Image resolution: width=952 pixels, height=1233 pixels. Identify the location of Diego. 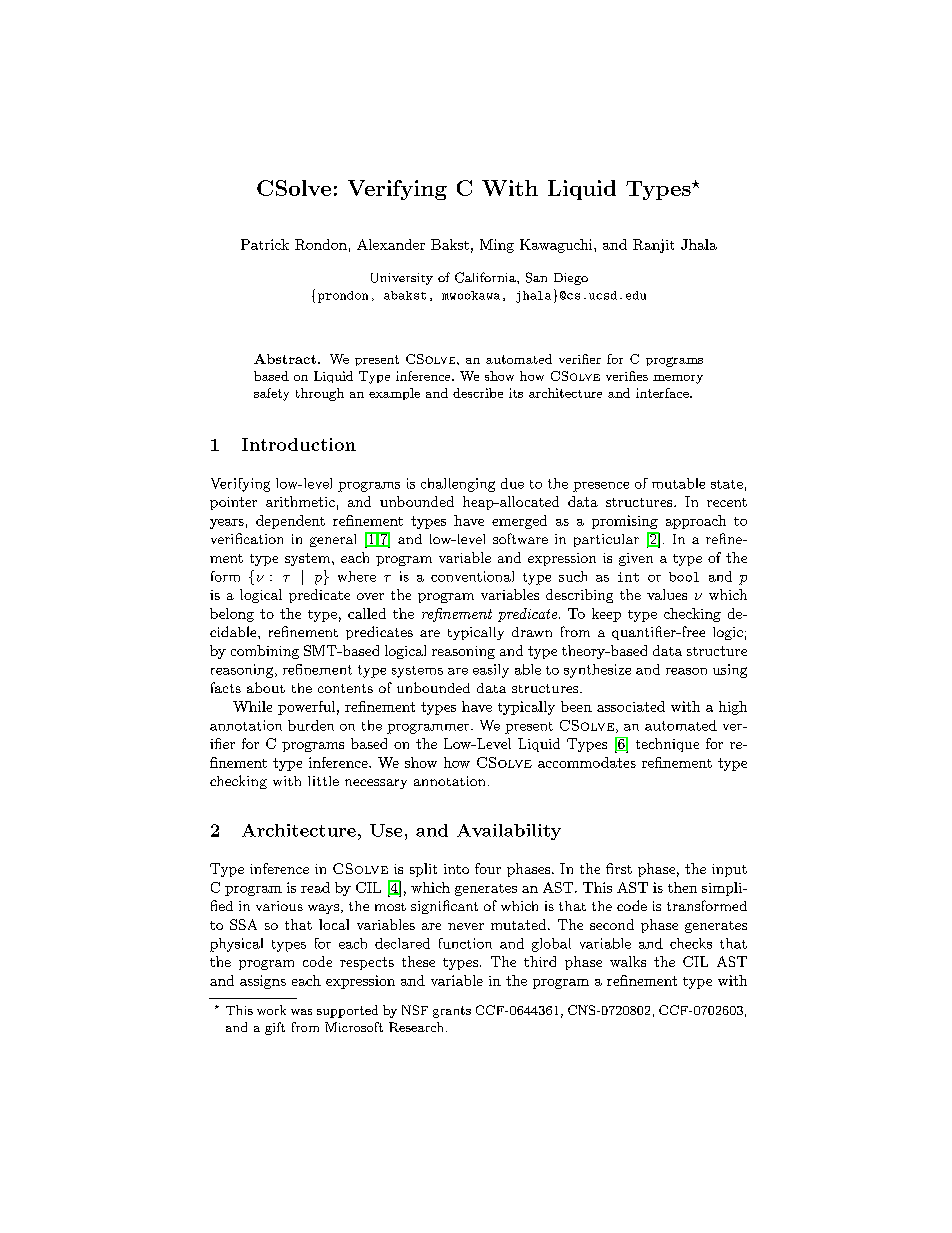
(571, 279).
